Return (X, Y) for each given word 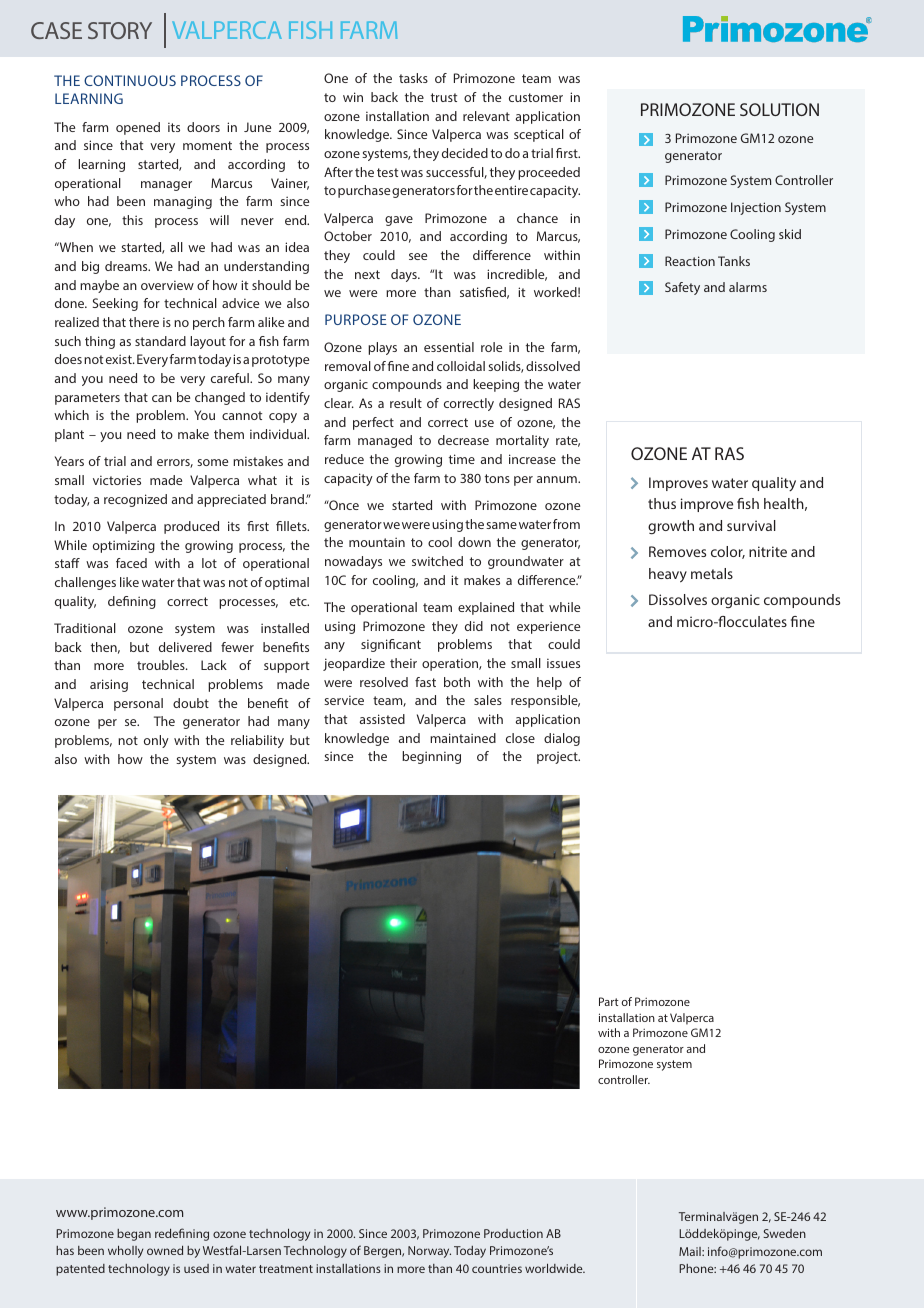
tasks (413, 78)
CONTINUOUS (130, 80)
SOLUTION (779, 109)
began (134, 1235)
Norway (429, 1252)
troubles (162, 665)
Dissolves (678, 599)
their (403, 663)
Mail (691, 1251)
